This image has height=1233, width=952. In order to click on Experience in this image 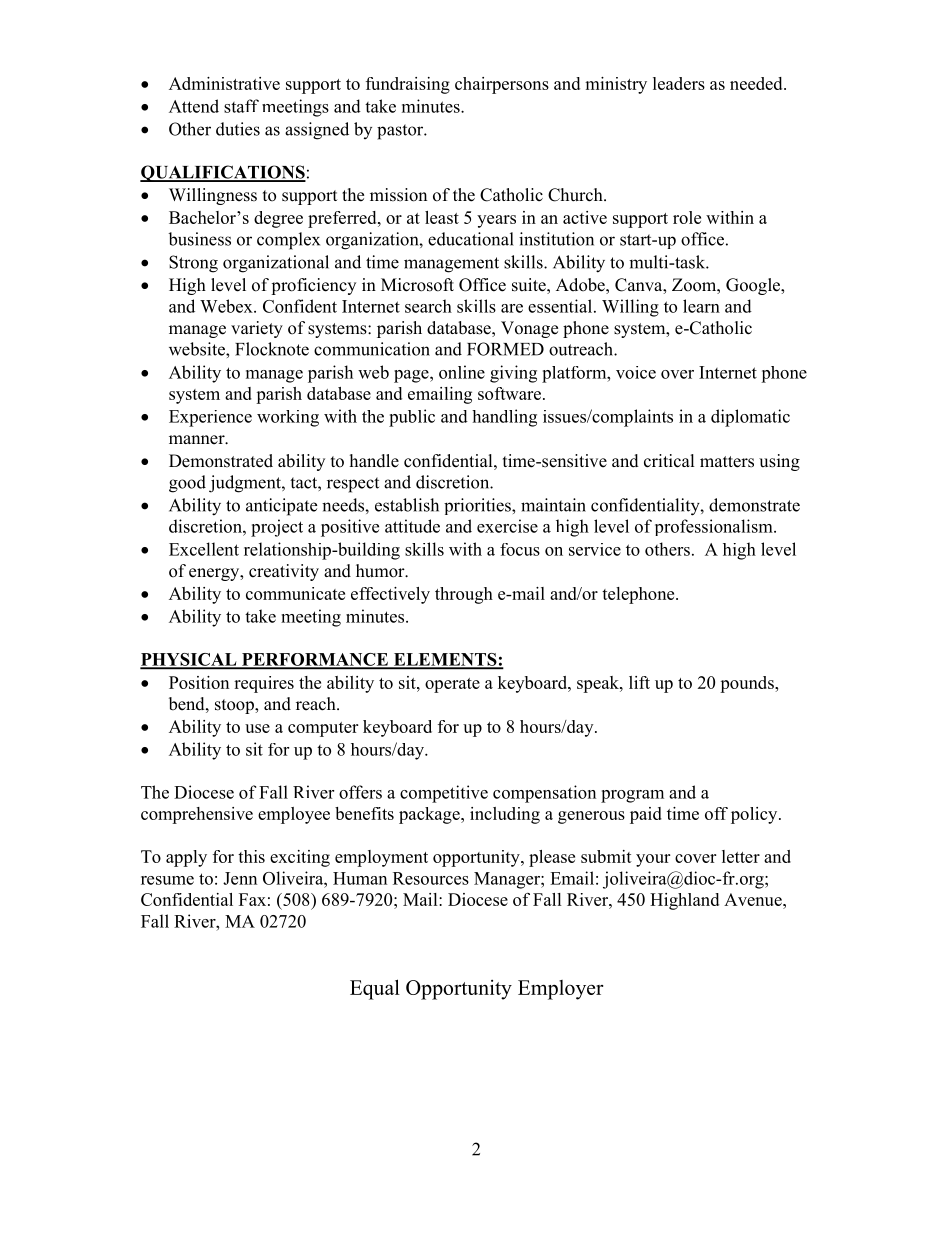, I will do `click(210, 418)`.
